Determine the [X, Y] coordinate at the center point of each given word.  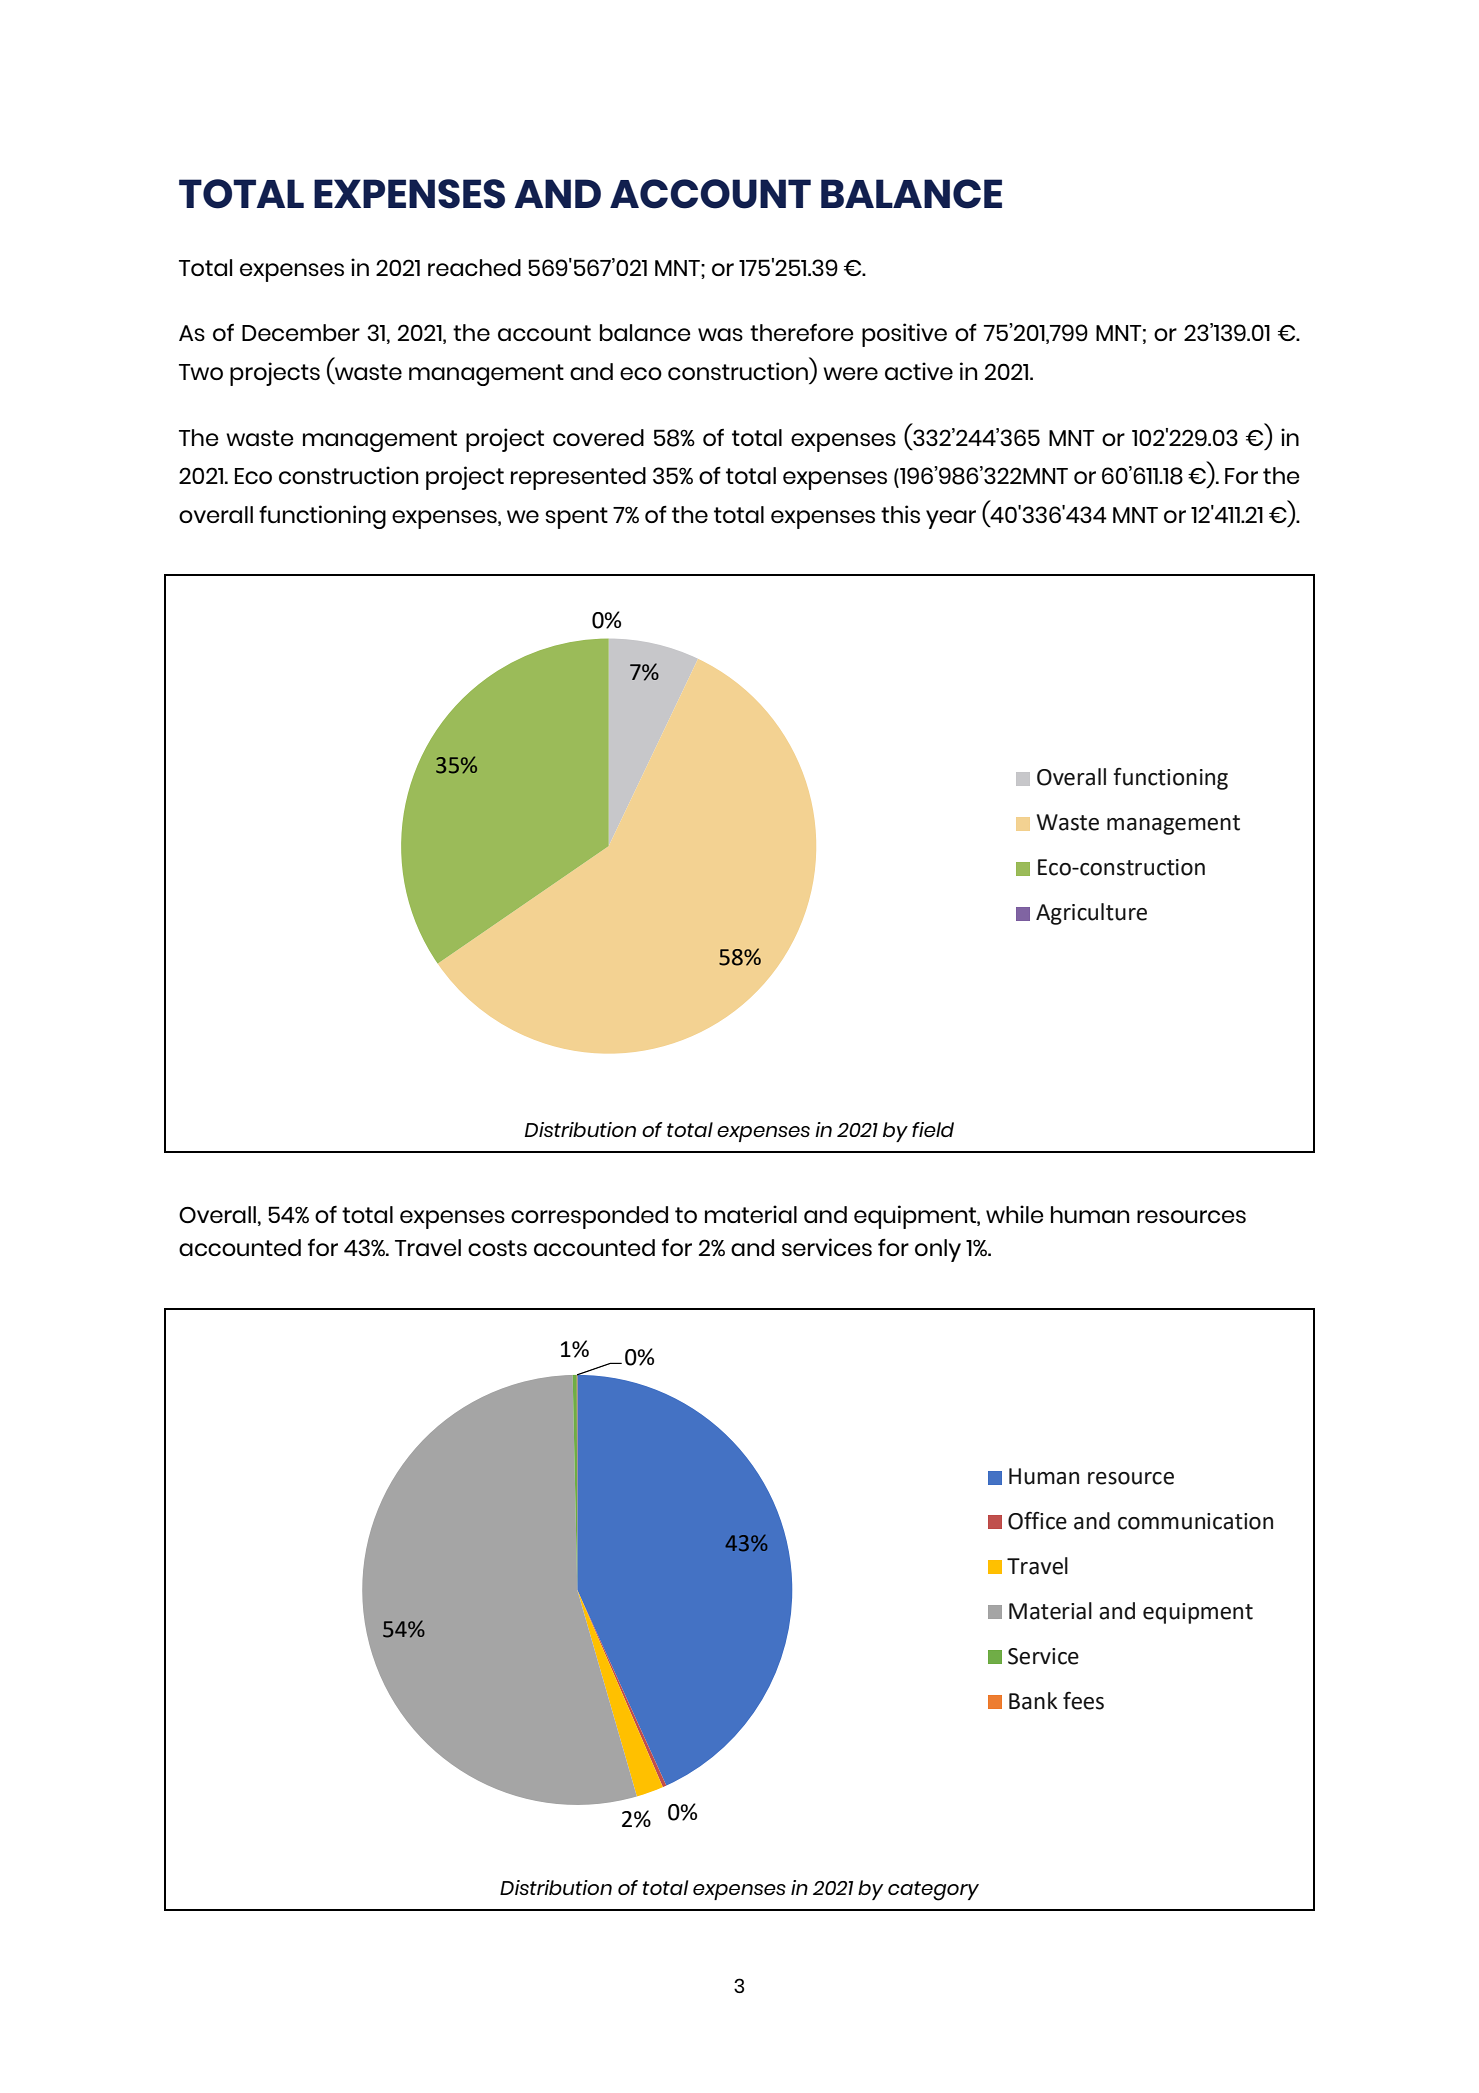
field [933, 1129]
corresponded [589, 1217]
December [301, 332]
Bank [1033, 1701]
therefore [801, 332]
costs [497, 1248]
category [933, 1891]
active [919, 371]
